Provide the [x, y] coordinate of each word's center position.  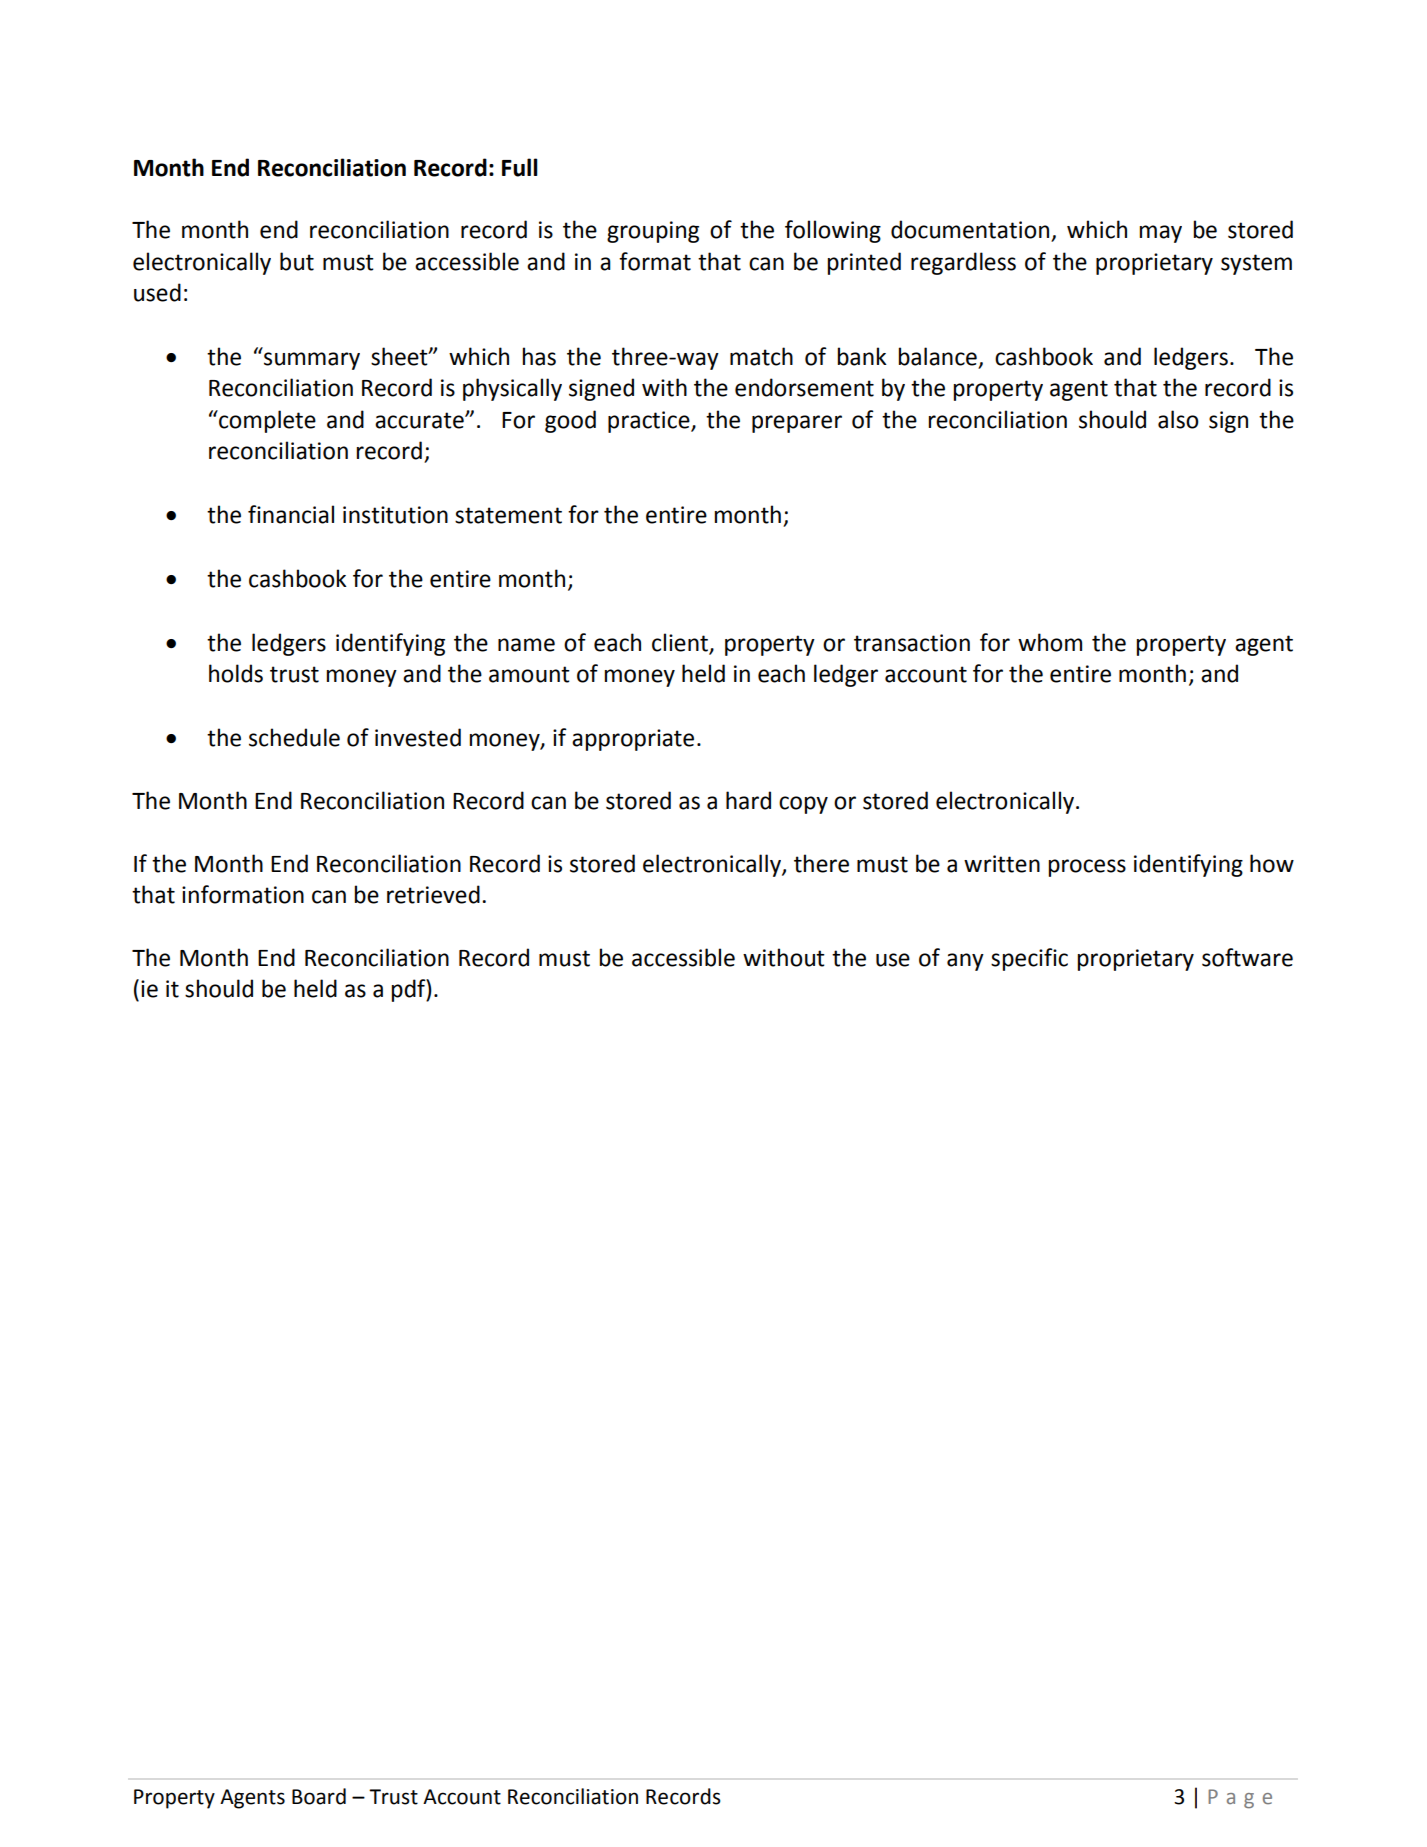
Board [319, 1796]
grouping [653, 232]
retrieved [433, 894]
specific [1029, 959]
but [297, 261]
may [1160, 234]
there [821, 863]
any [965, 962]
